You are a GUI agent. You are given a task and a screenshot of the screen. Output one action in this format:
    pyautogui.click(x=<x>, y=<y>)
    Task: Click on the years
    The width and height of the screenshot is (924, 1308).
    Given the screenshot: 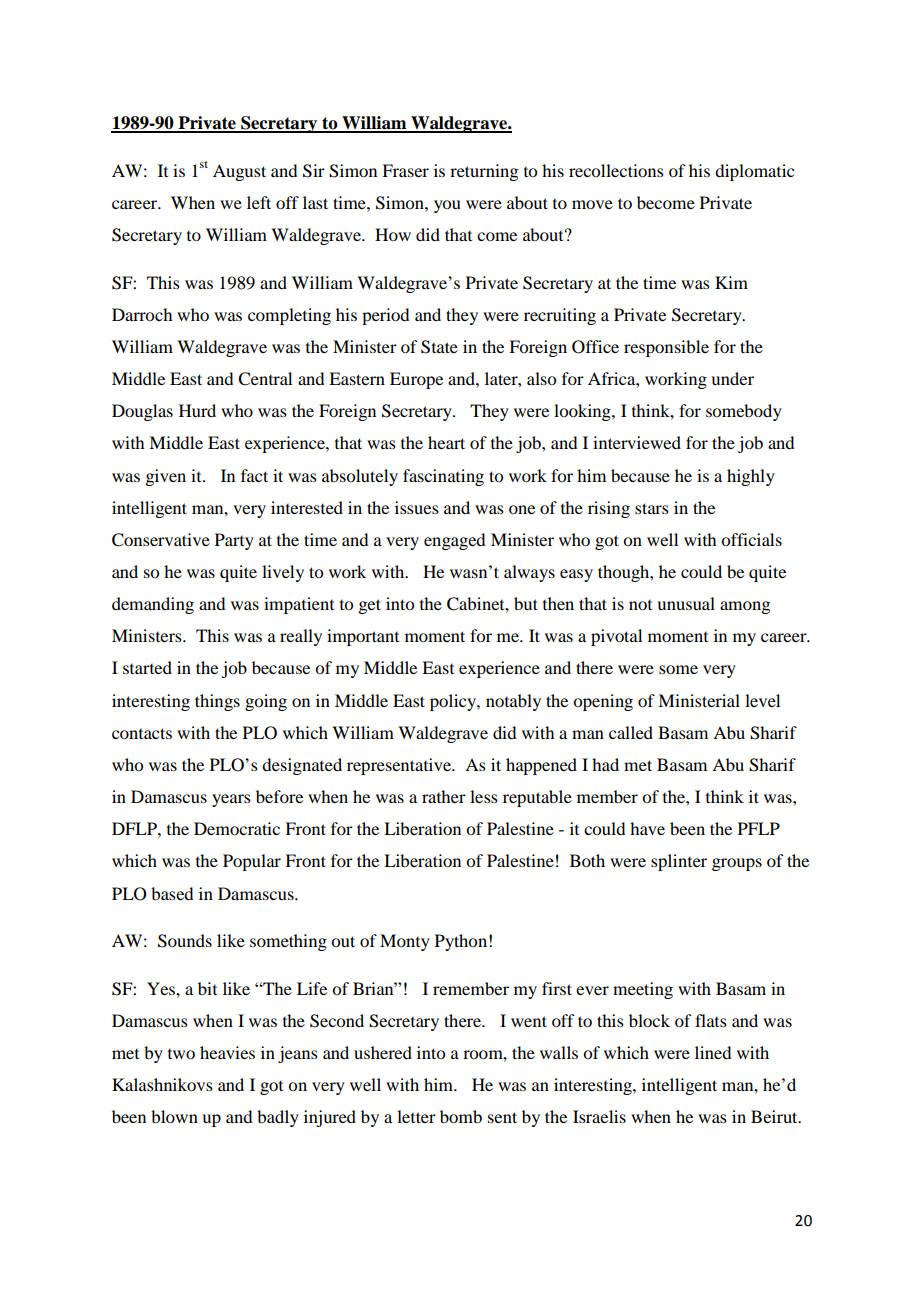 What is the action you would take?
    pyautogui.click(x=231, y=800)
